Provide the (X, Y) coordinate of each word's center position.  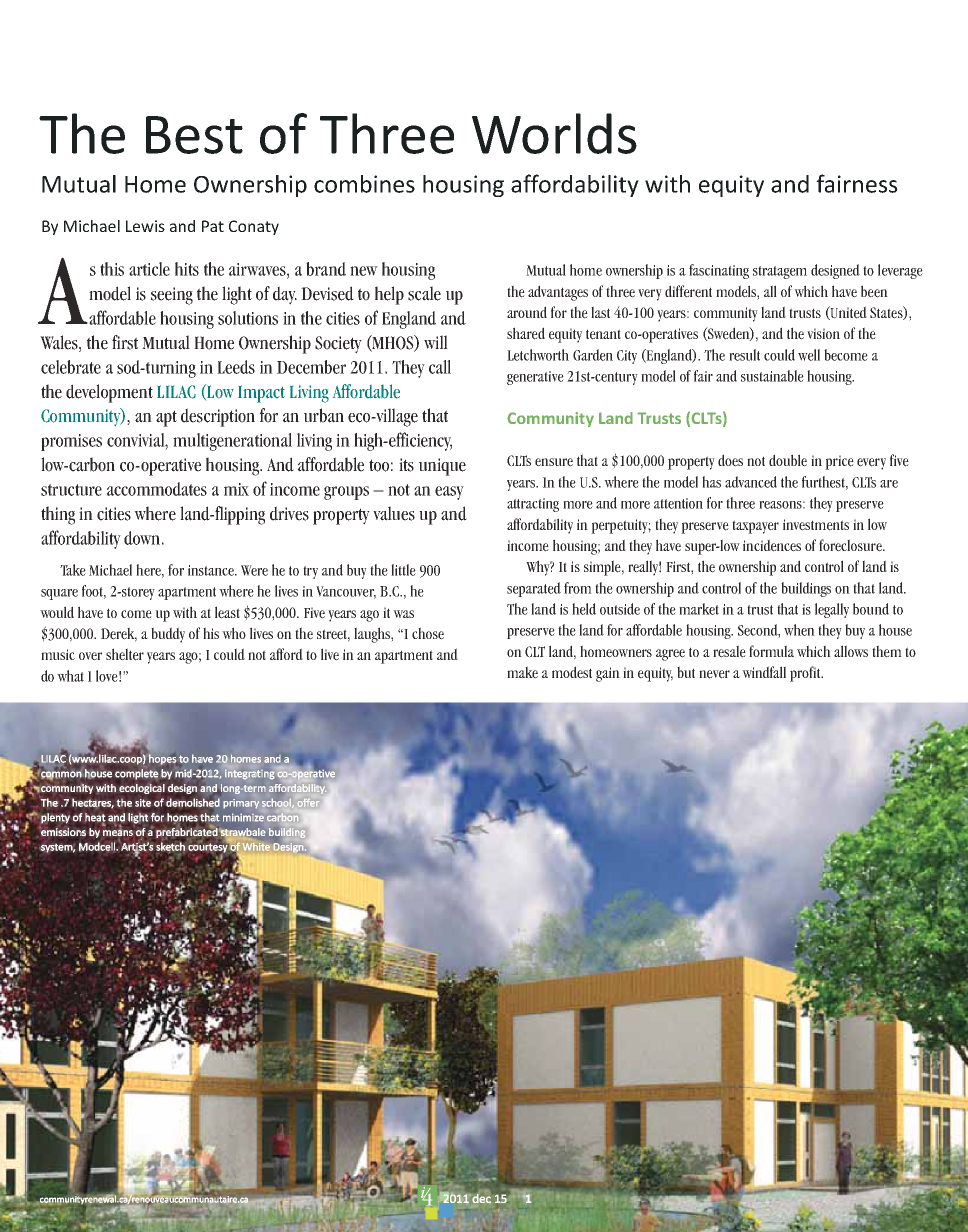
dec (482, 1197)
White (256, 847)
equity (731, 186)
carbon (282, 817)
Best (194, 135)
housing (463, 186)
